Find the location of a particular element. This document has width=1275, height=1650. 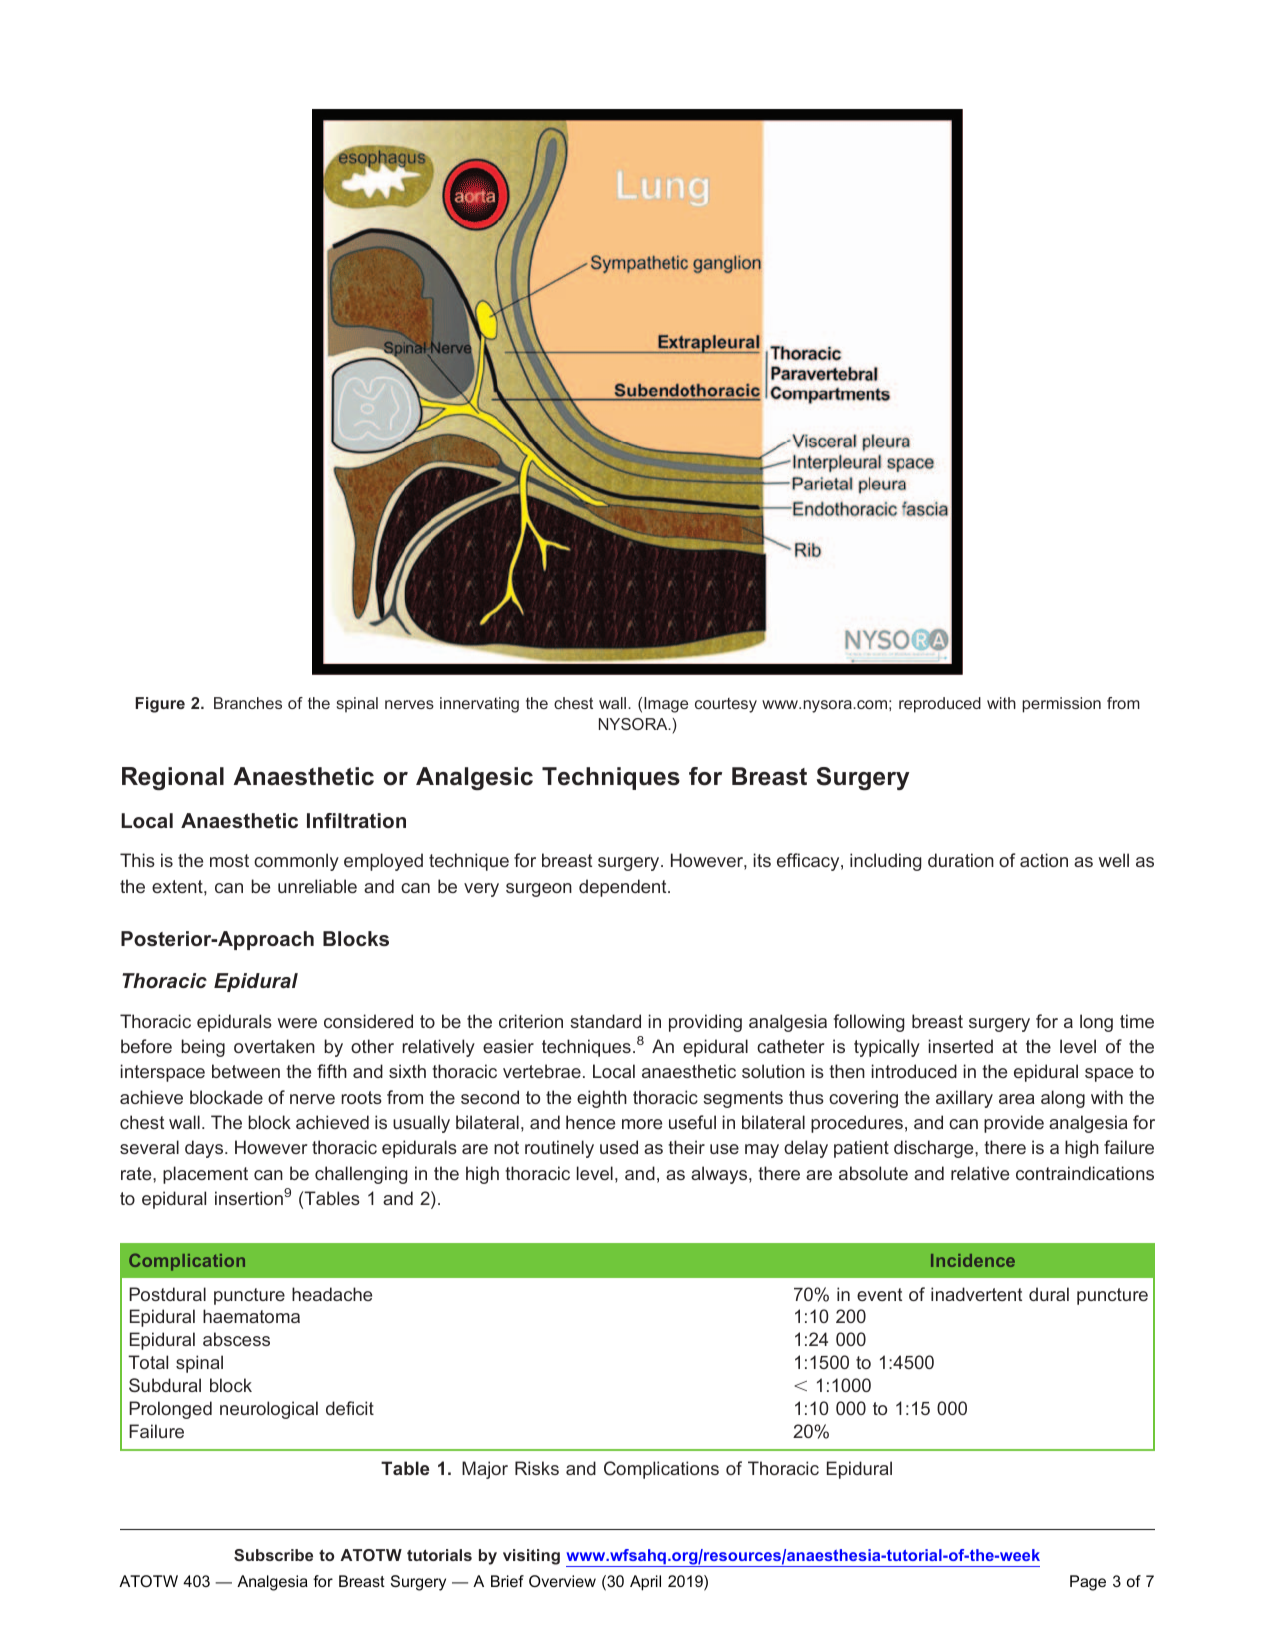

inserted is located at coordinates (961, 1046).
